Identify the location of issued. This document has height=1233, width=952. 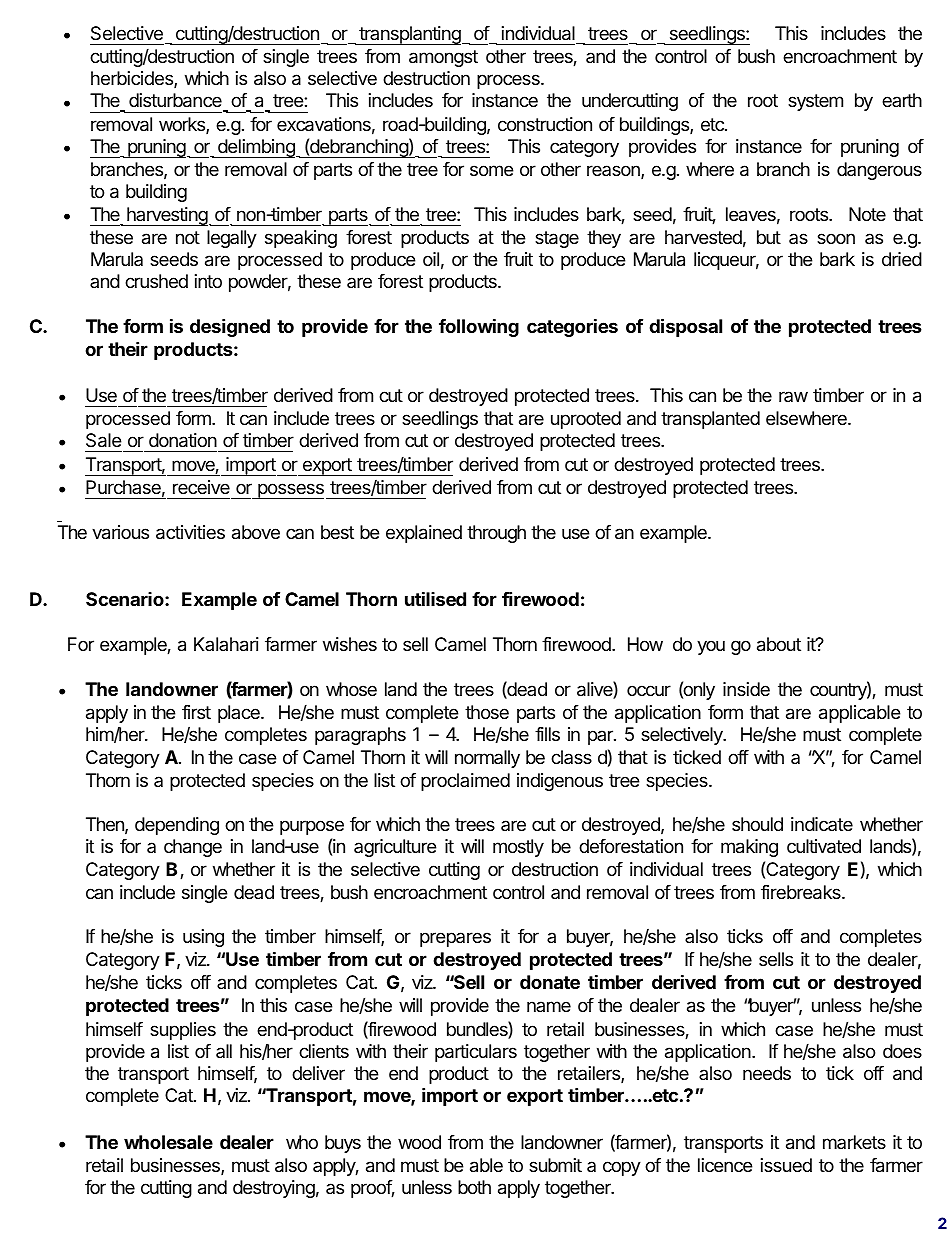
(786, 1165).
